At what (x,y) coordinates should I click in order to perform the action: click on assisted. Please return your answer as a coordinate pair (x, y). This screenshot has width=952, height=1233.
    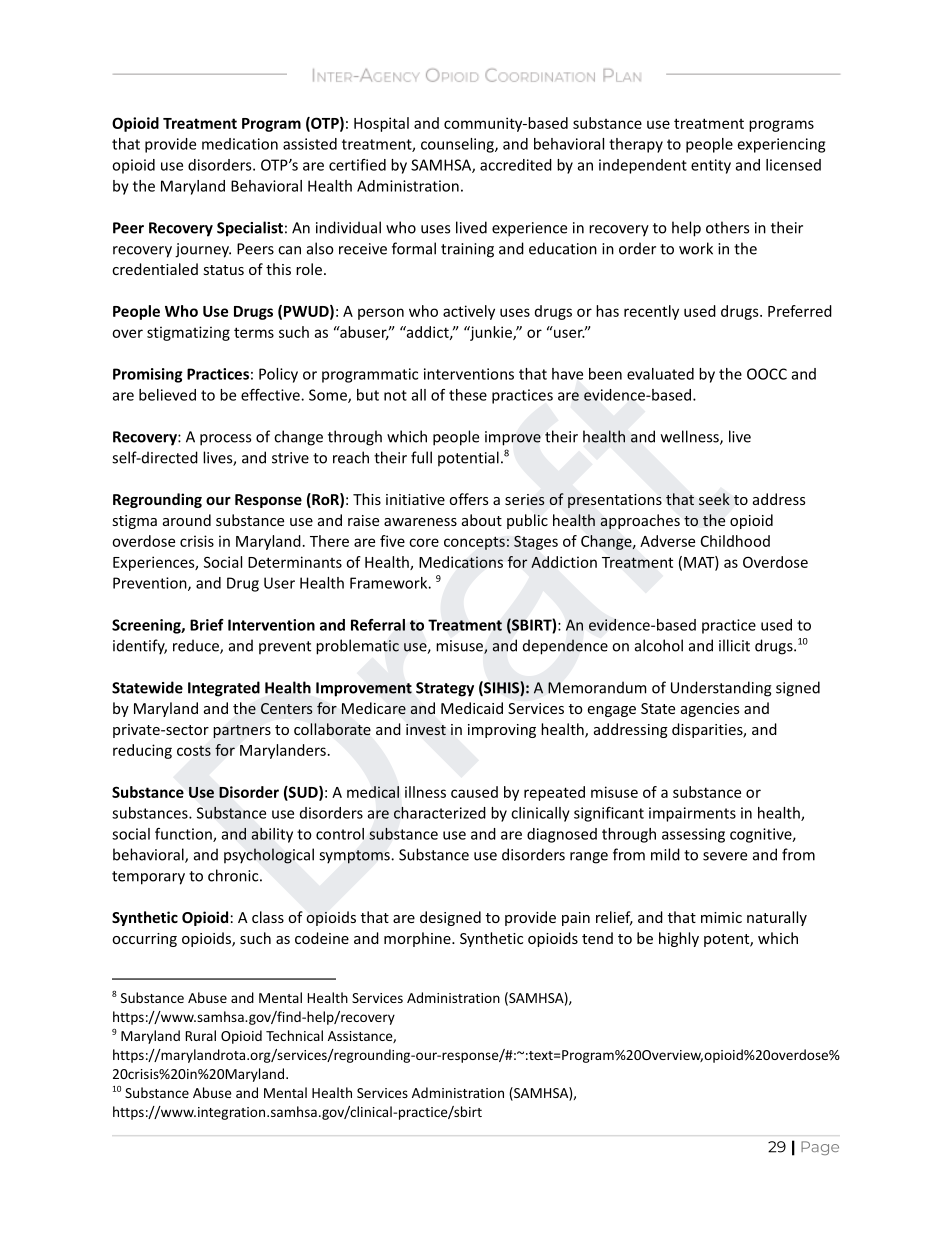
    Looking at the image, I should click on (310, 144).
